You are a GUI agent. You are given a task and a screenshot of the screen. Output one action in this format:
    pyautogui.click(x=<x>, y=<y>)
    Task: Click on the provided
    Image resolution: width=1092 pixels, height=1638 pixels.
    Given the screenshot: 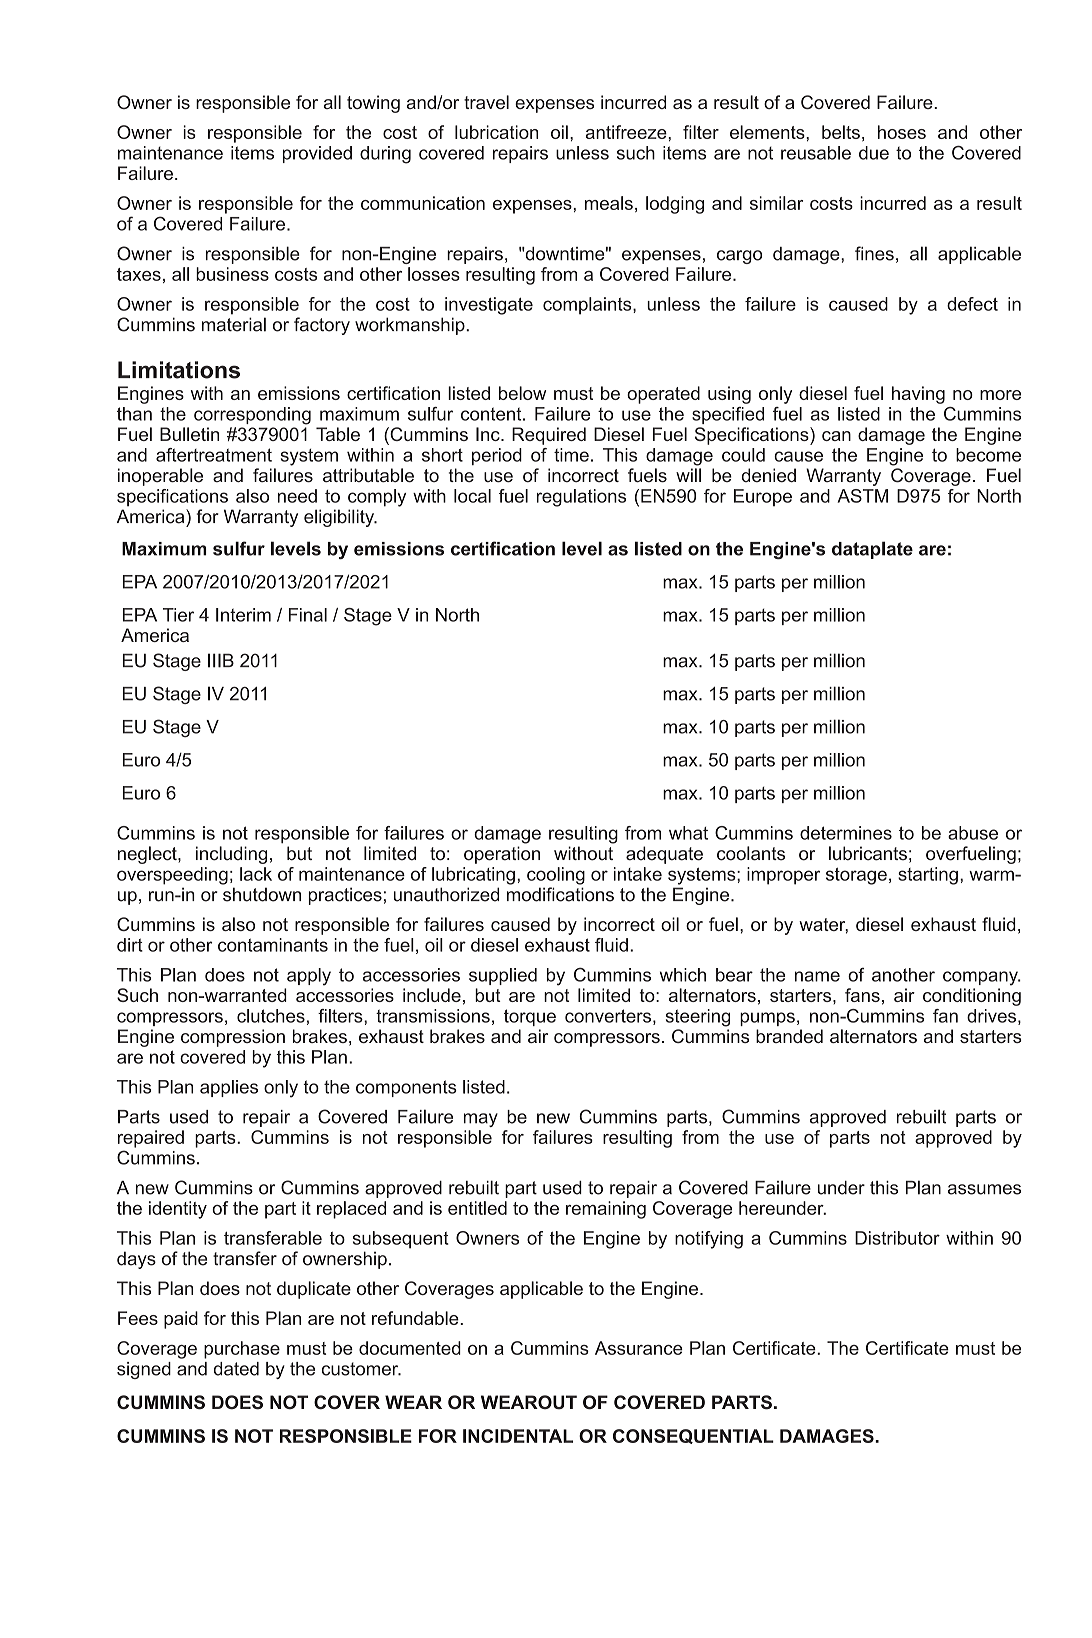 What is the action you would take?
    pyautogui.click(x=317, y=154)
